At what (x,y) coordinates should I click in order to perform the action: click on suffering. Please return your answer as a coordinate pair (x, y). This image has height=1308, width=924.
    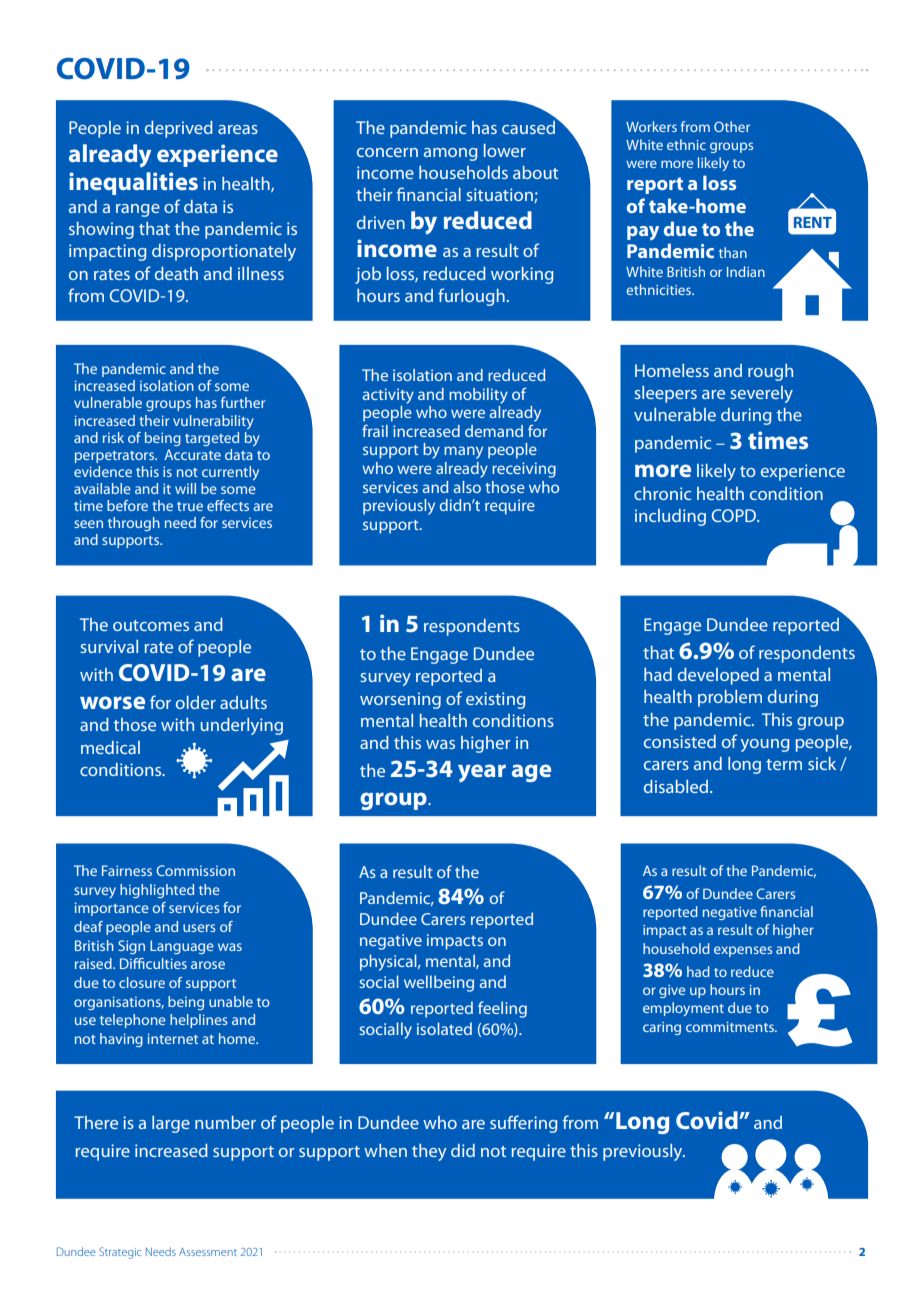
    Looking at the image, I should click on (524, 1124).
